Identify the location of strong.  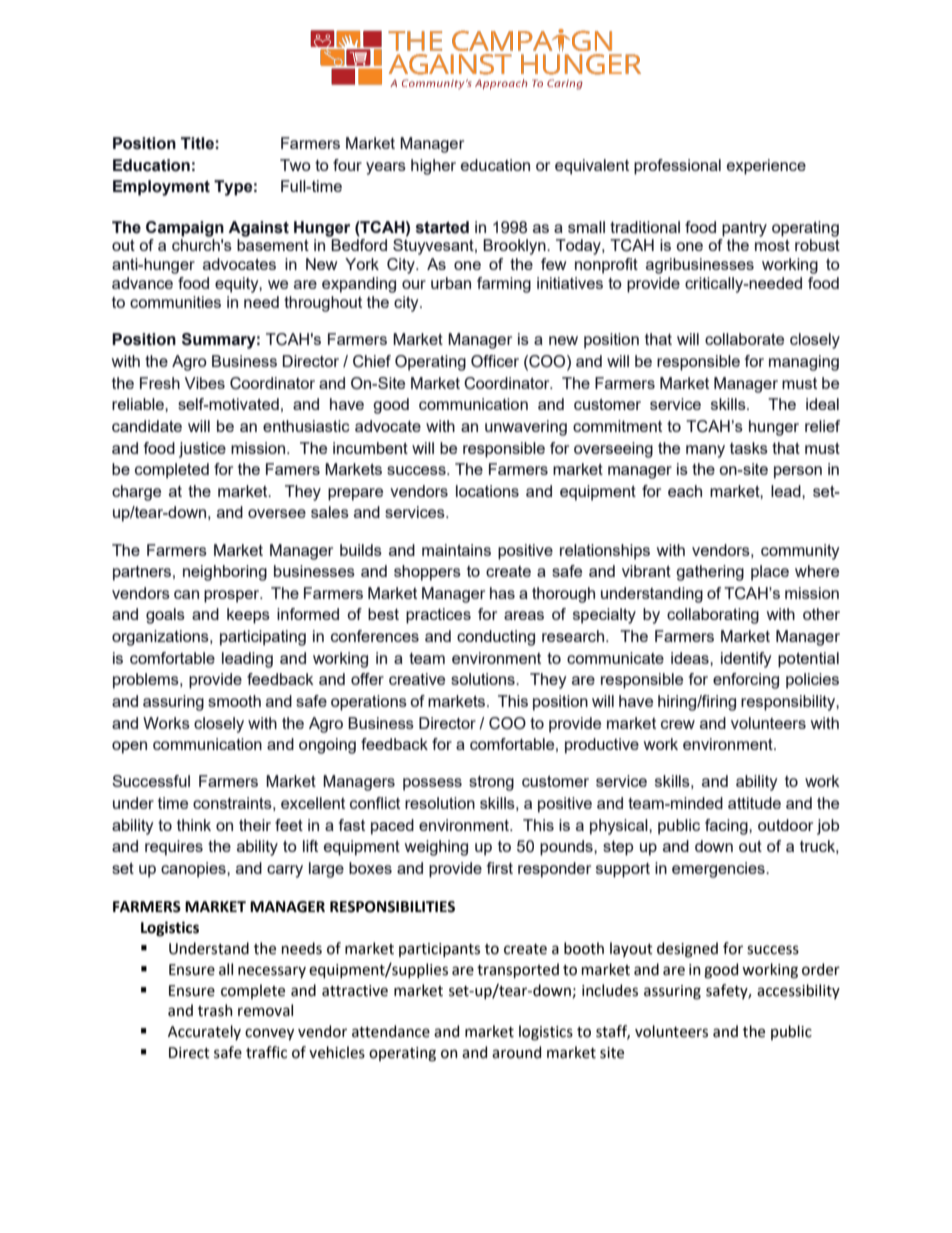
(491, 783).
